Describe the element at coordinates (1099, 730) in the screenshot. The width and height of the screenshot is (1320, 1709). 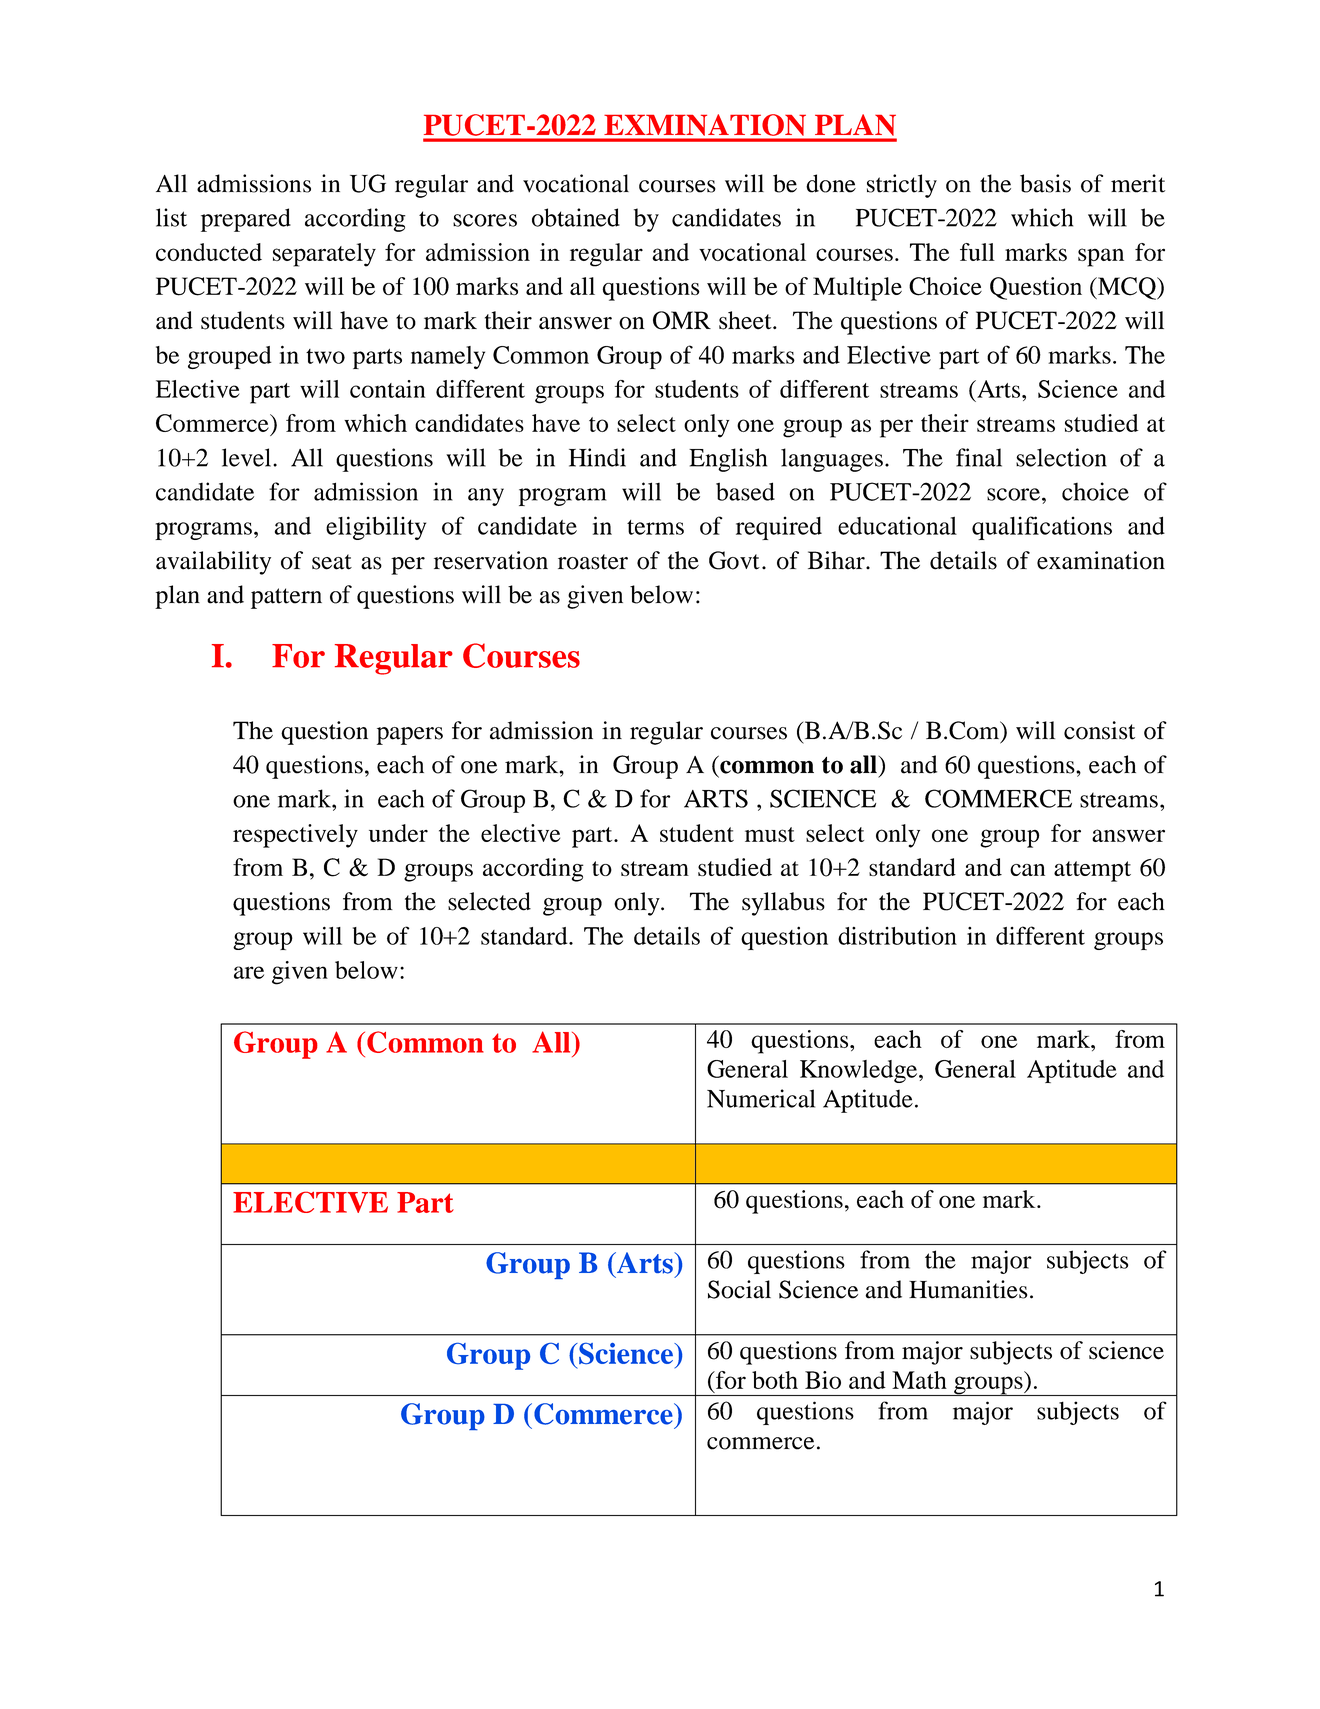
I see `consist` at that location.
